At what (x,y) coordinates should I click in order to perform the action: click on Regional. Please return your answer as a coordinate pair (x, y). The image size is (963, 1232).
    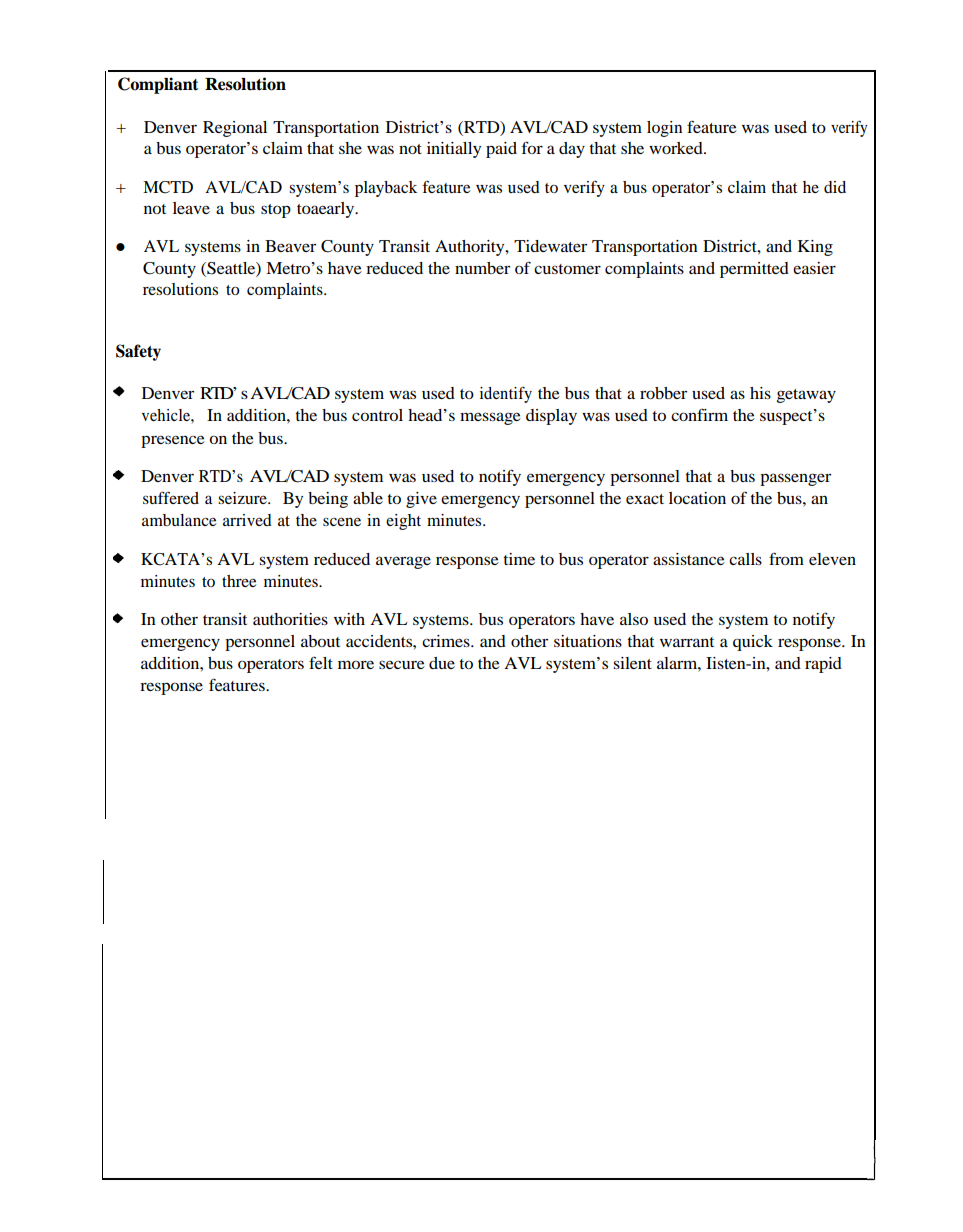
    Looking at the image, I should click on (235, 129).
